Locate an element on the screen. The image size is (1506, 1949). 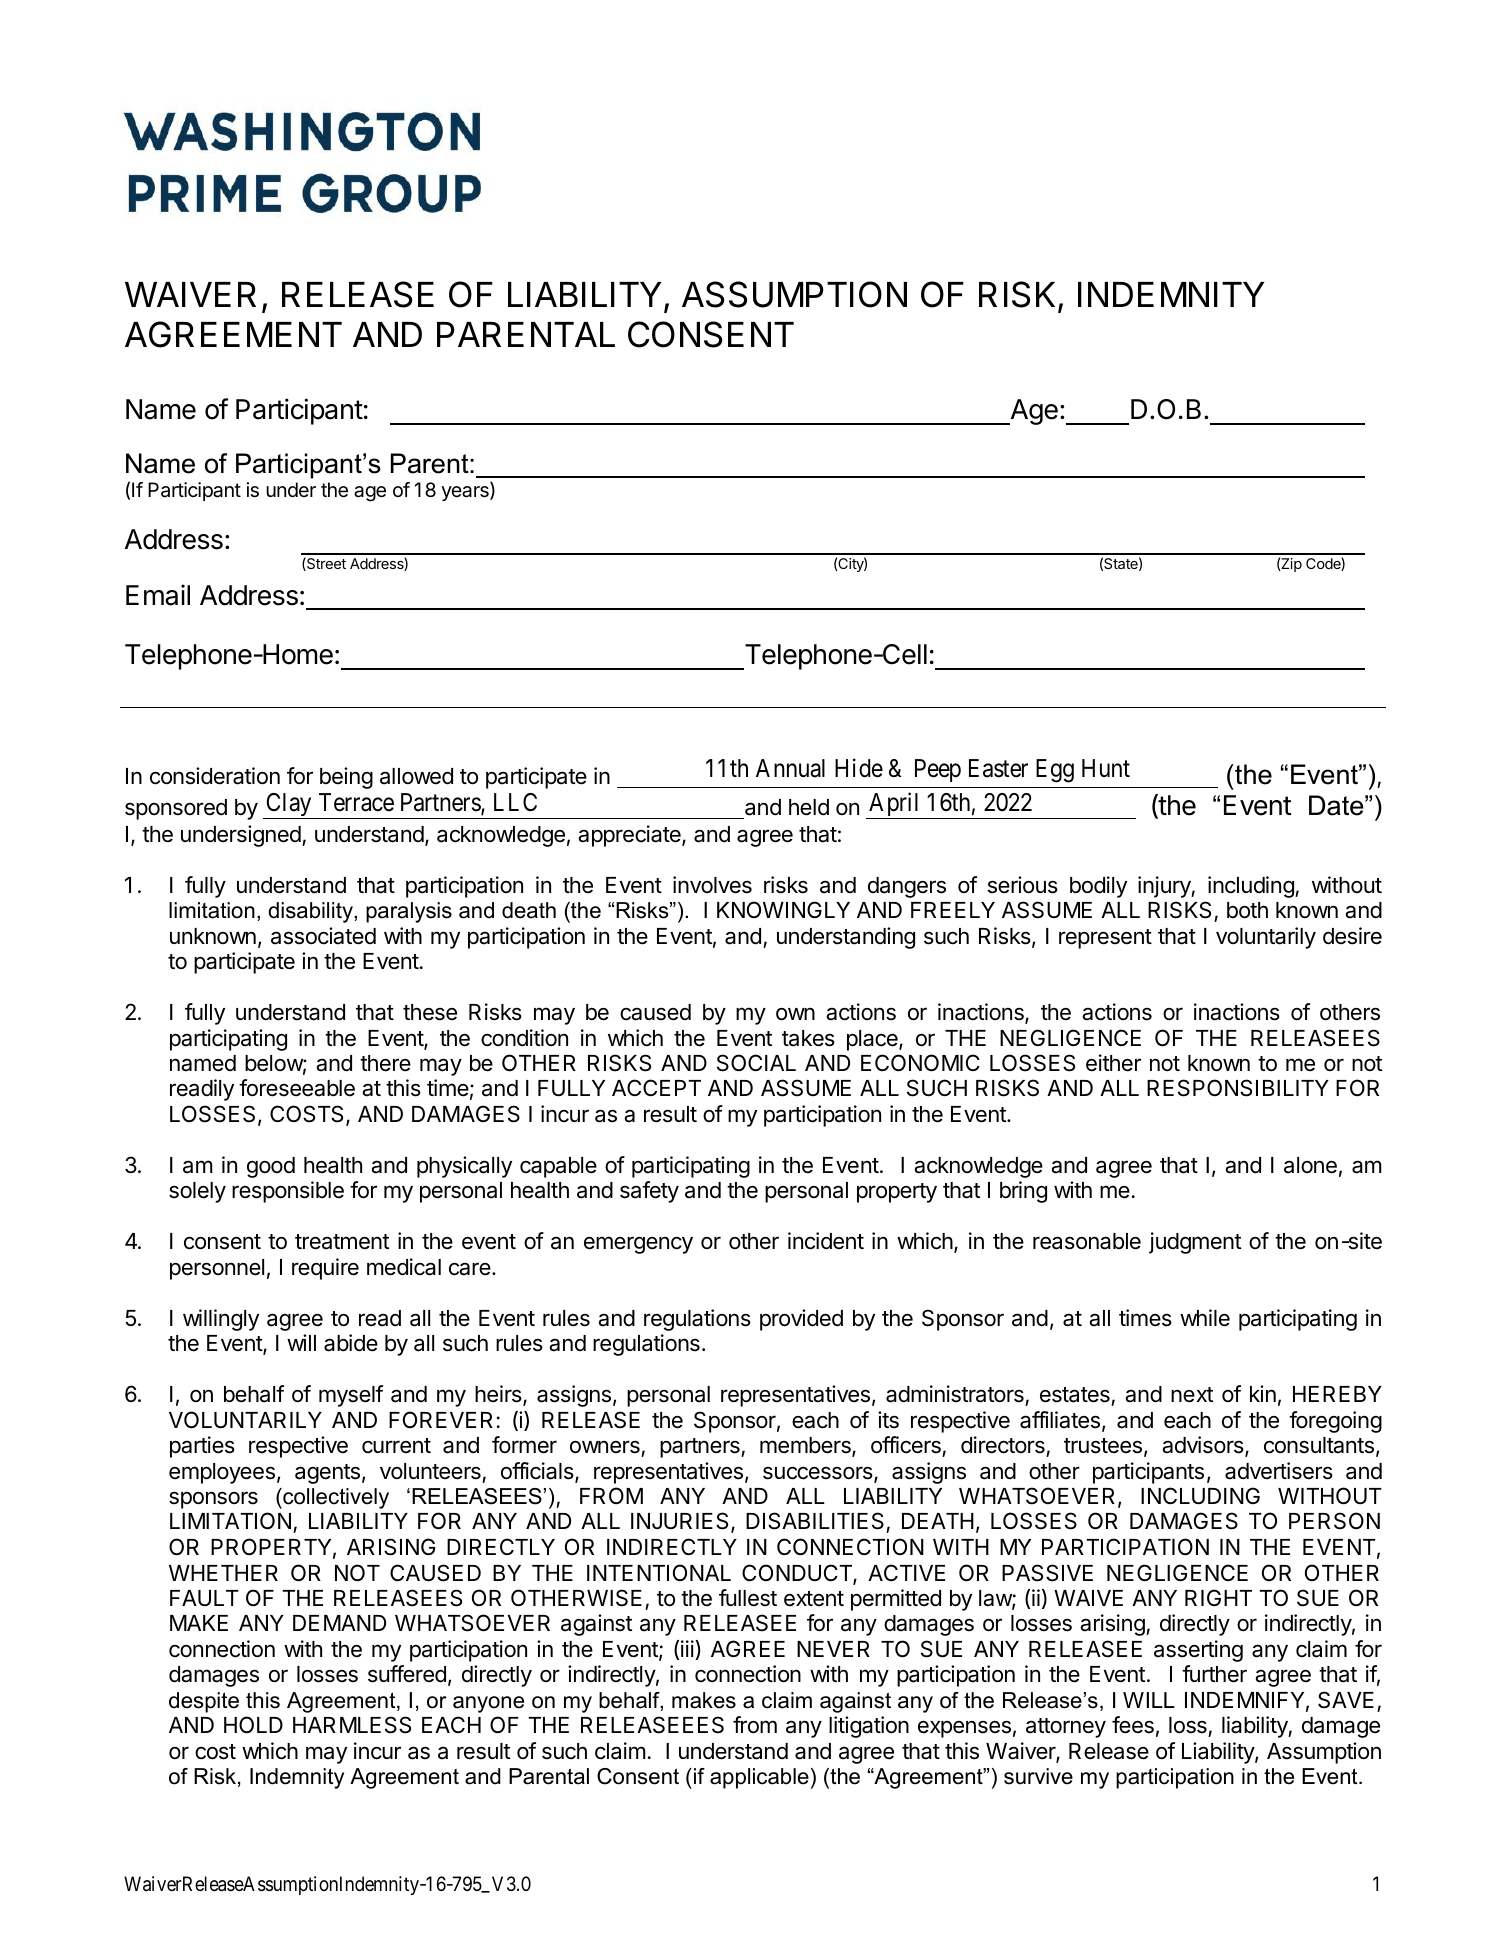
abide is located at coordinates (351, 1343).
